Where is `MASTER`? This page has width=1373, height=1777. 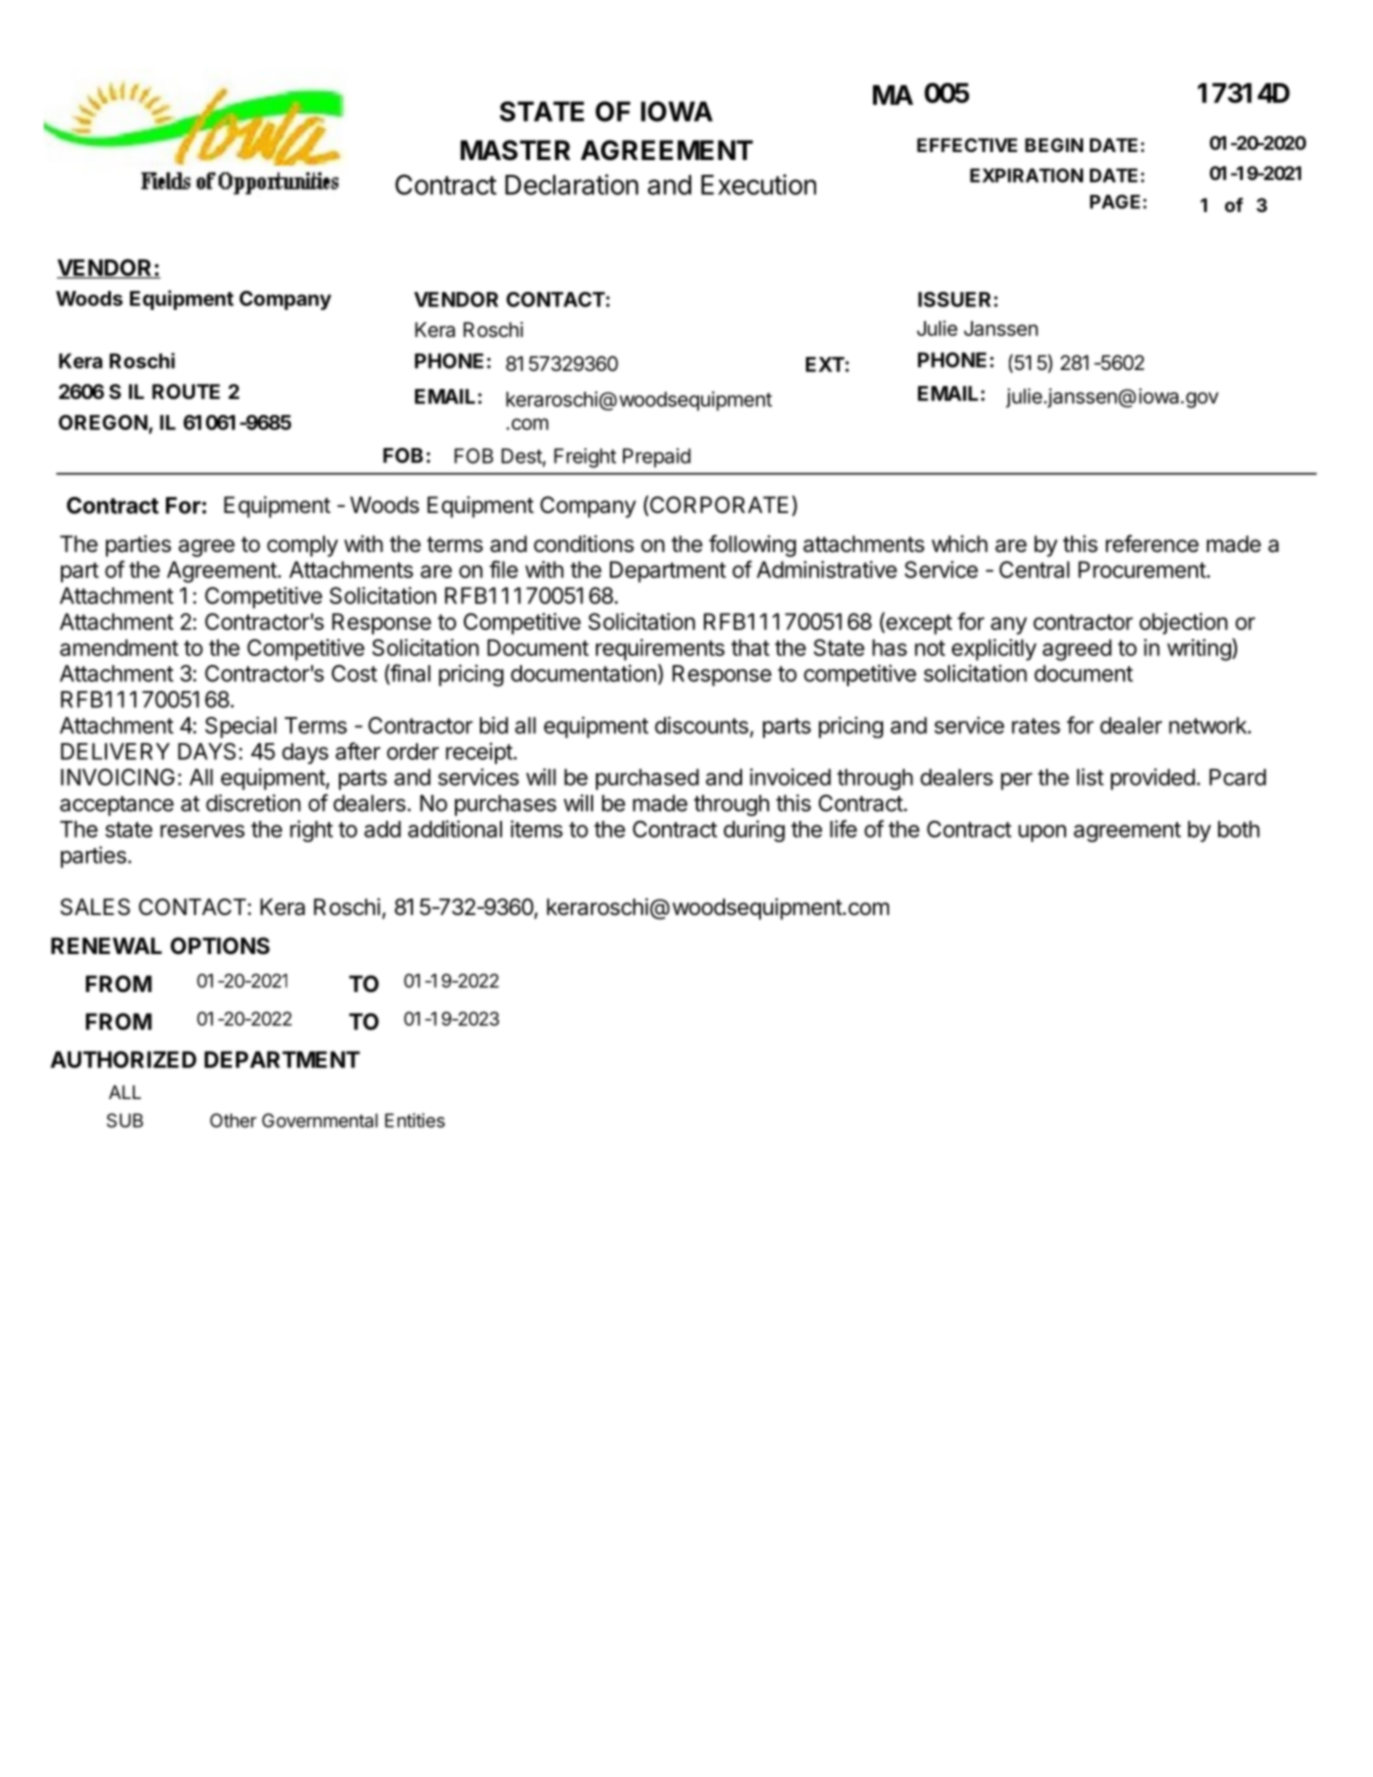
MASTER is located at coordinates (515, 150).
